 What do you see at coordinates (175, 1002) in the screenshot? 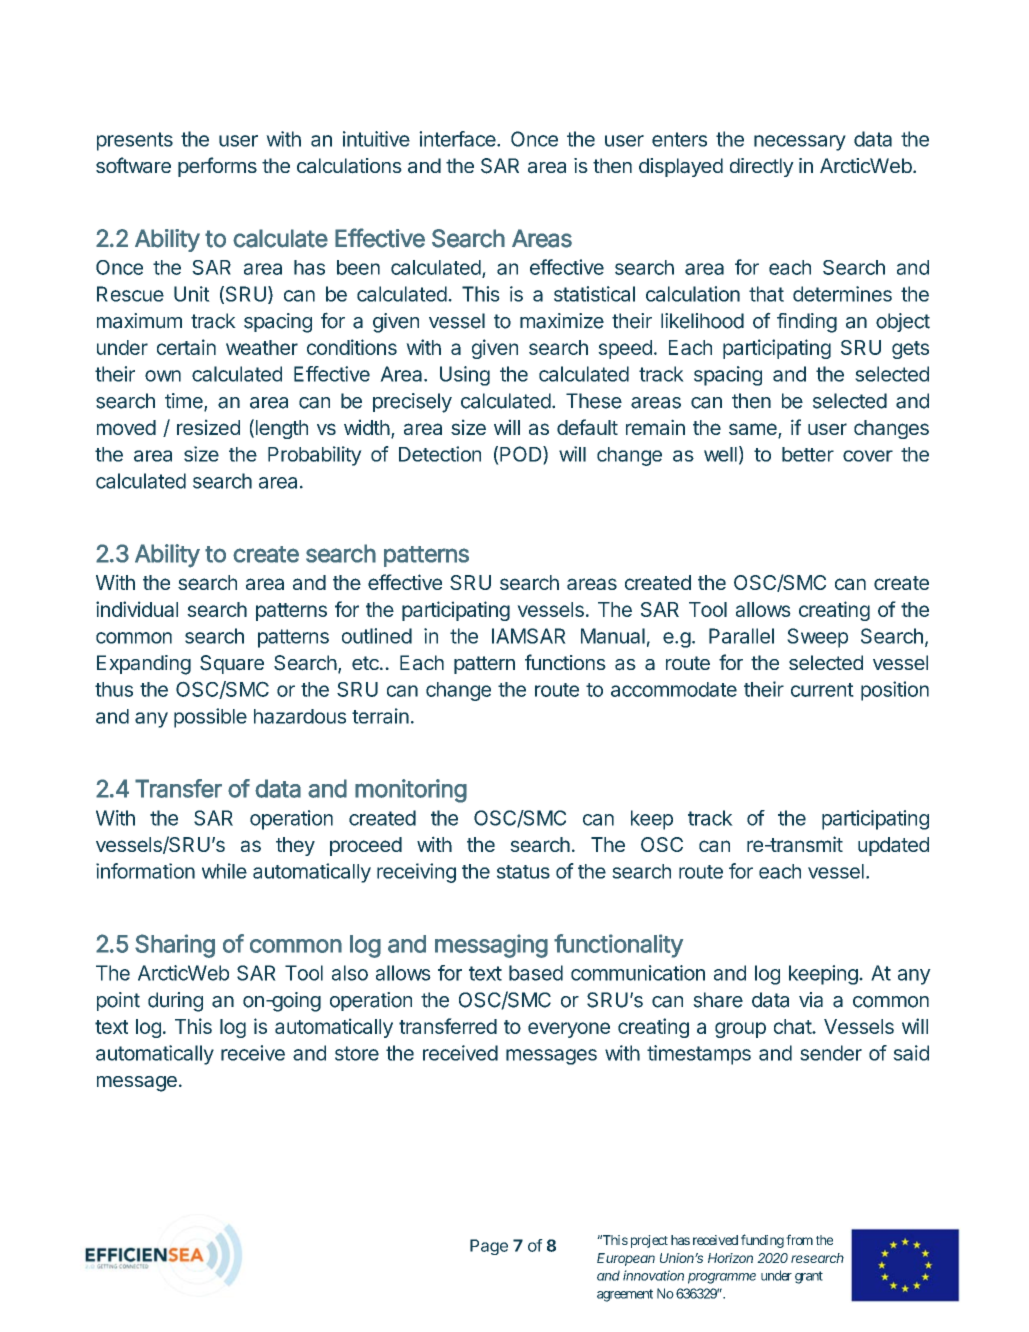
I see `during` at bounding box center [175, 1002].
